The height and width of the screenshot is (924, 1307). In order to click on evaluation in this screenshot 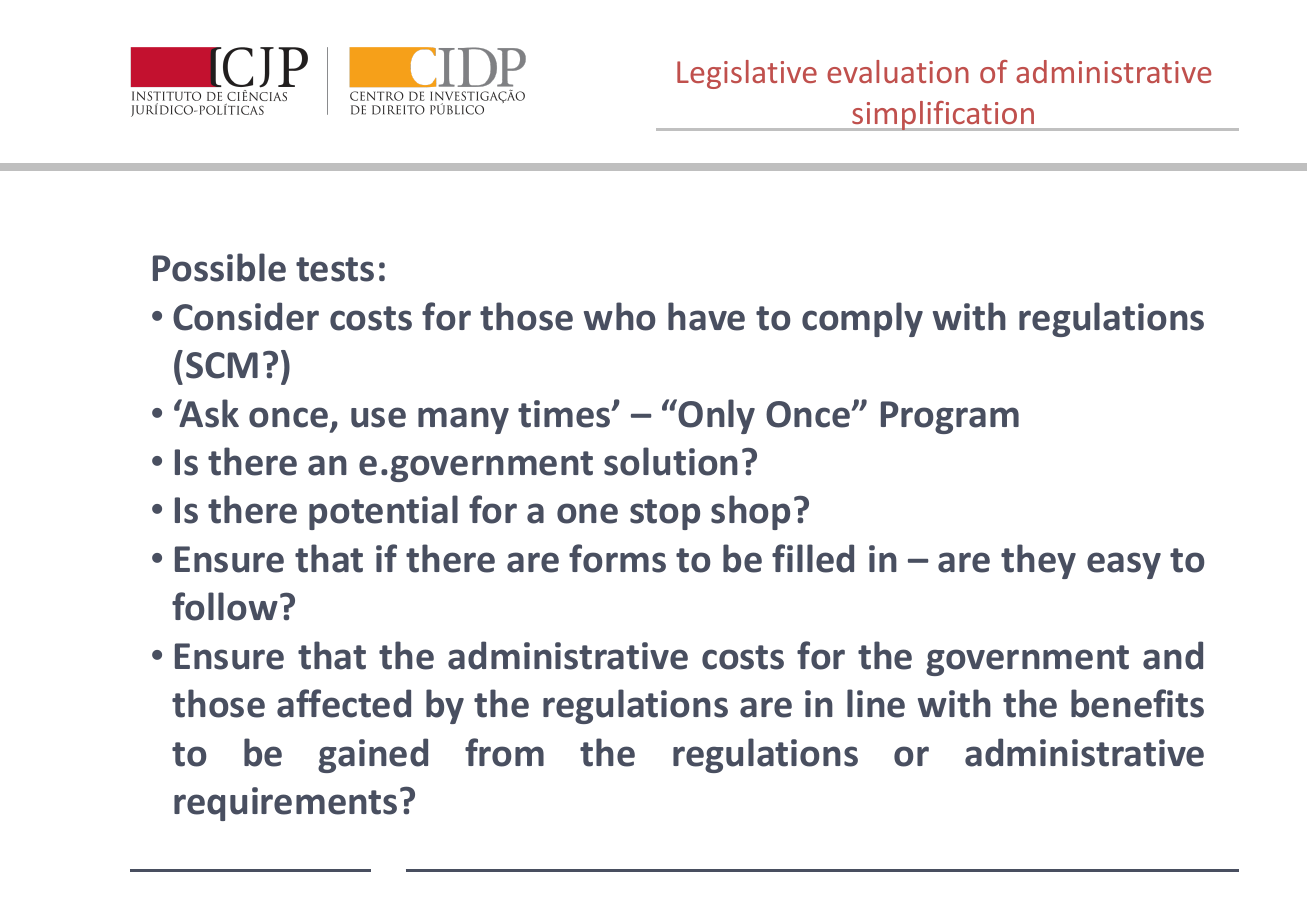, I will do `click(898, 71)`.
